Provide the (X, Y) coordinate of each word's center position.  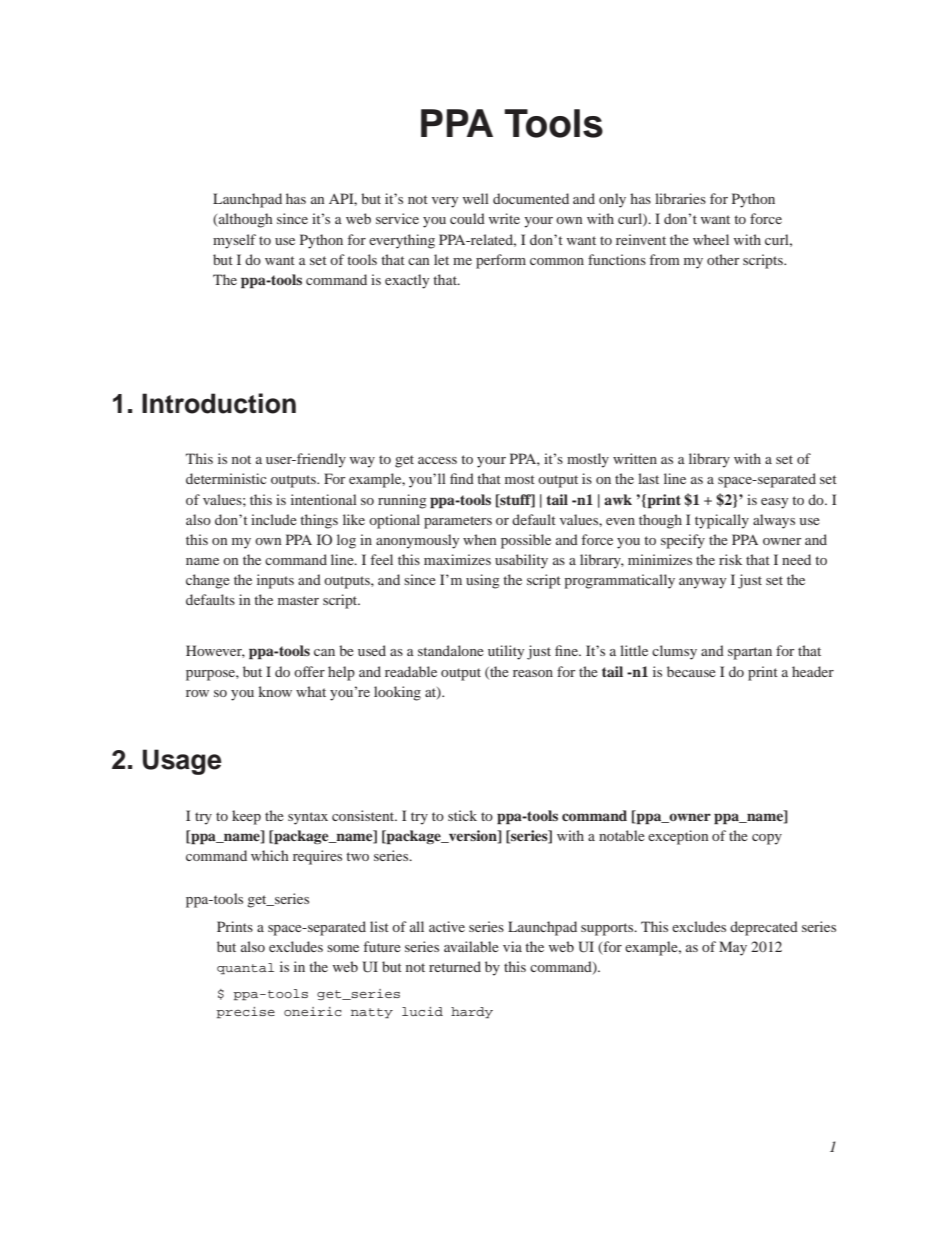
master (298, 600)
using (483, 581)
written (635, 458)
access (437, 460)
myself (234, 241)
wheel (711, 239)
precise (245, 1013)
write (504, 218)
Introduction (219, 403)
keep (246, 817)
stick (462, 815)
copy (767, 839)
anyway (702, 583)
